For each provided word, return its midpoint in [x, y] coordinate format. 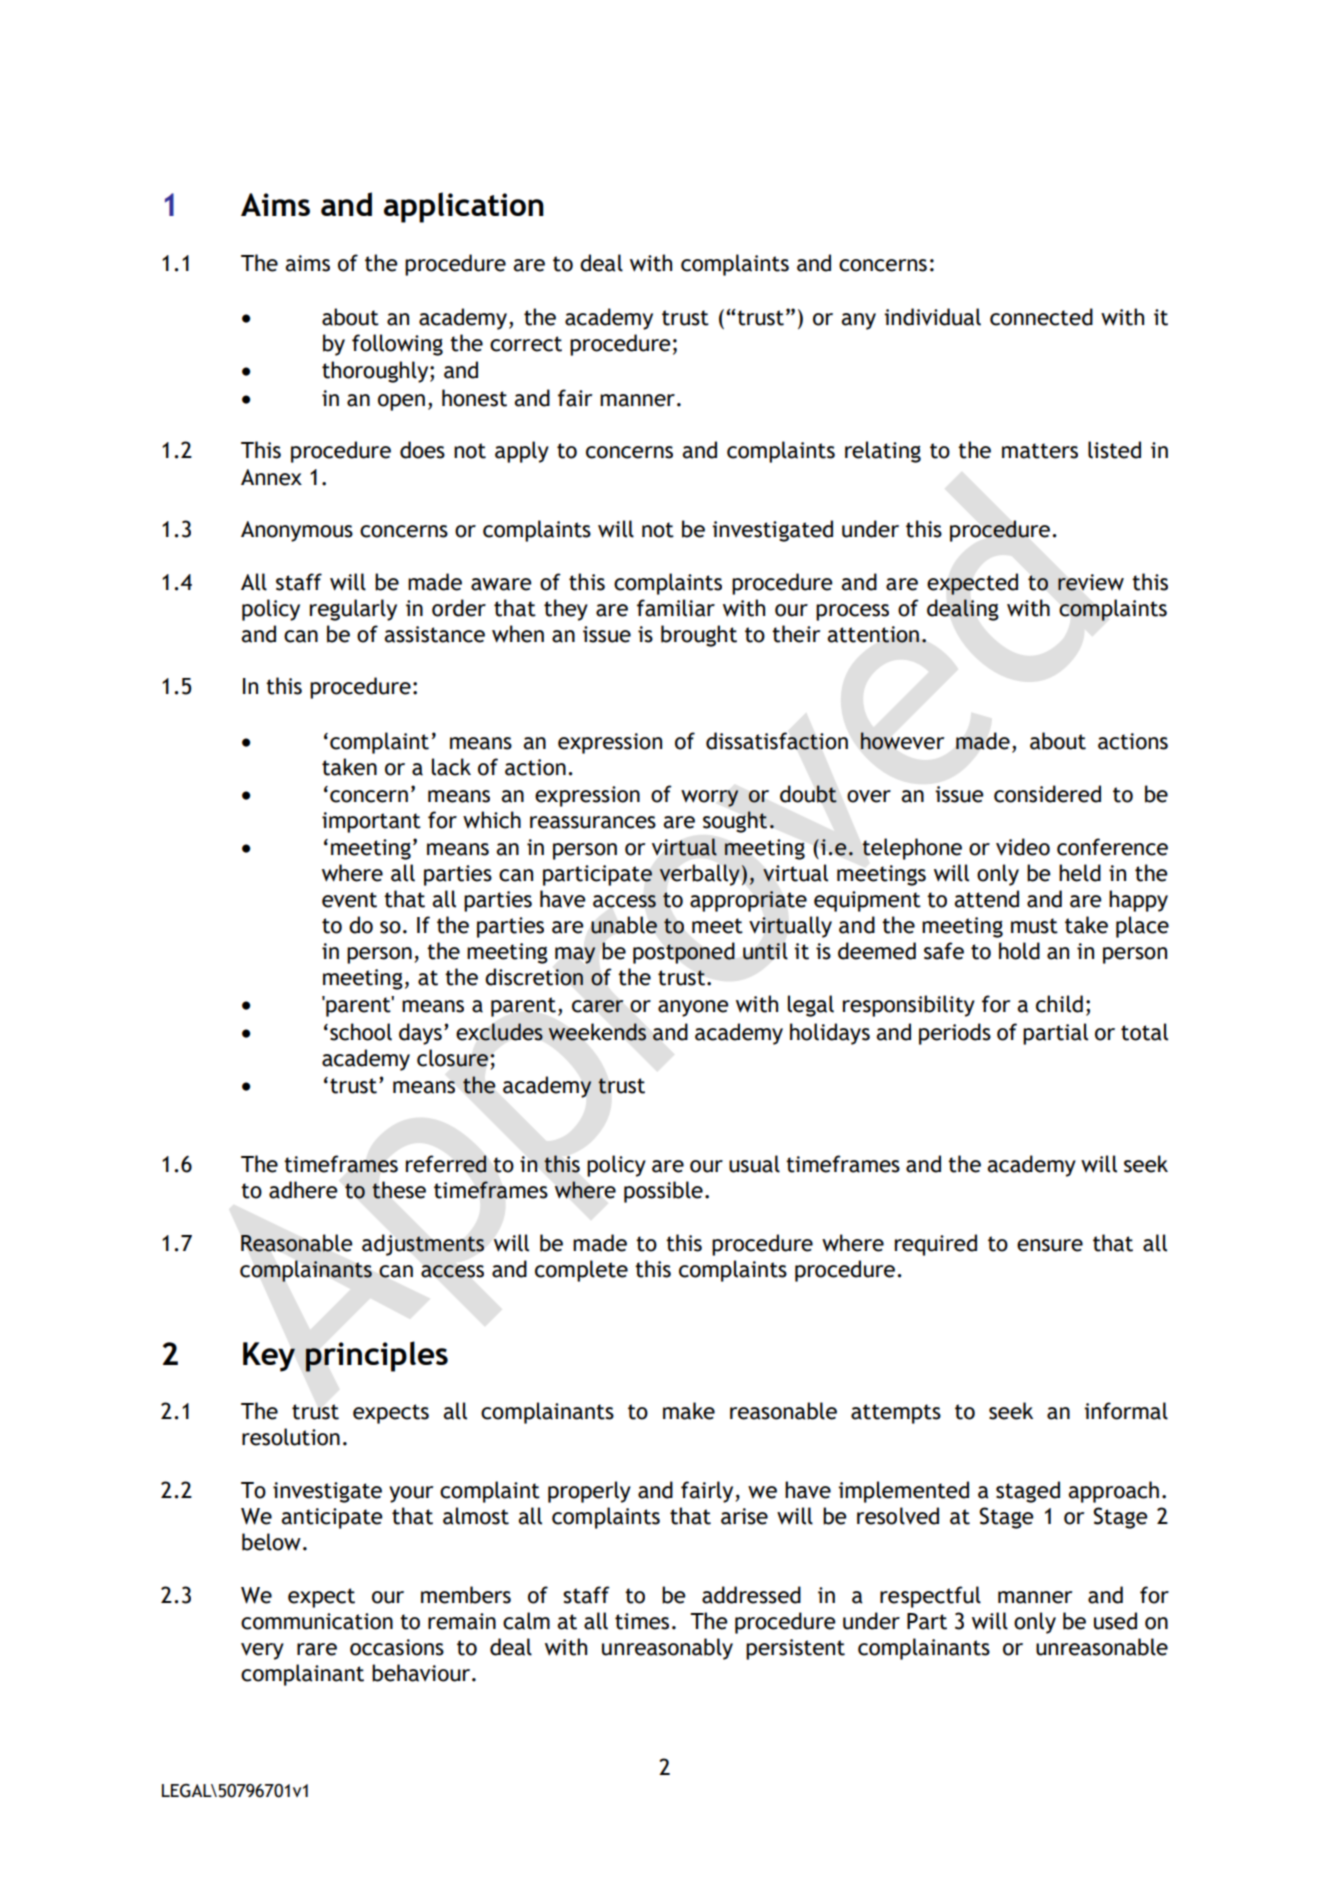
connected [1041, 317]
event [349, 900]
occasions [397, 1647]
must [1034, 926]
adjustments [423, 1245]
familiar [676, 608]
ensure [1050, 1245]
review [1091, 582]
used [1115, 1621]
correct [526, 344]
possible [663, 1192]
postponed [684, 953]
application [464, 207]
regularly [353, 610]
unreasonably [667, 1649]
